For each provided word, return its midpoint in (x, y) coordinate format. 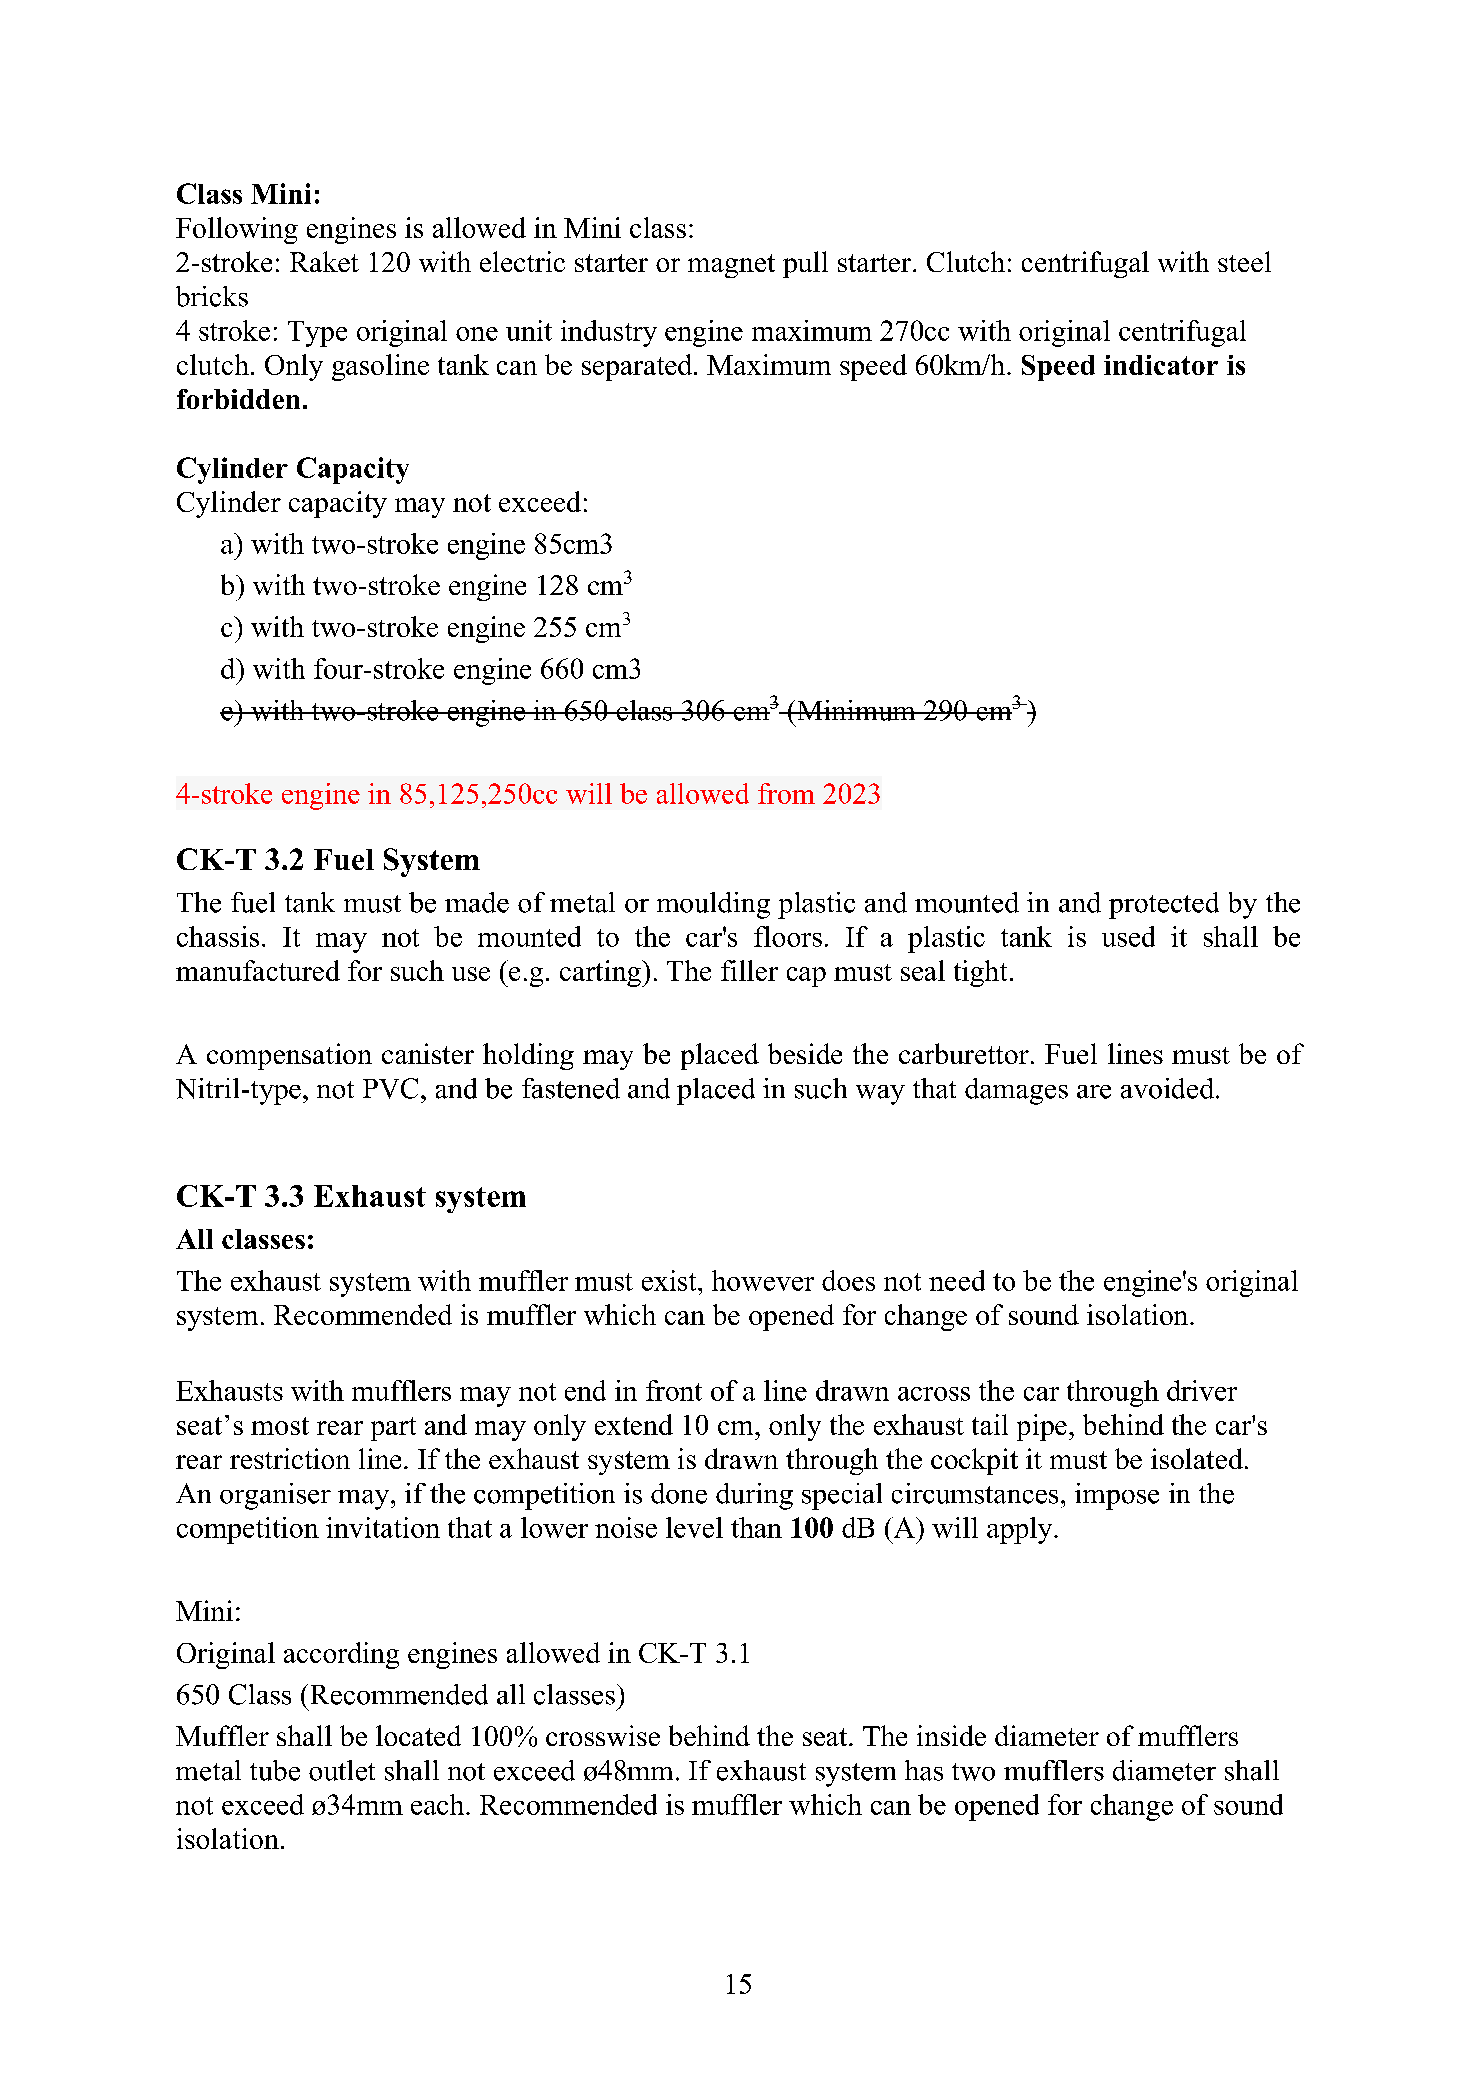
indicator (1161, 365)
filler (749, 970)
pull (805, 264)
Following (237, 230)
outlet (342, 1770)
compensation (289, 1056)
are (1094, 1092)
